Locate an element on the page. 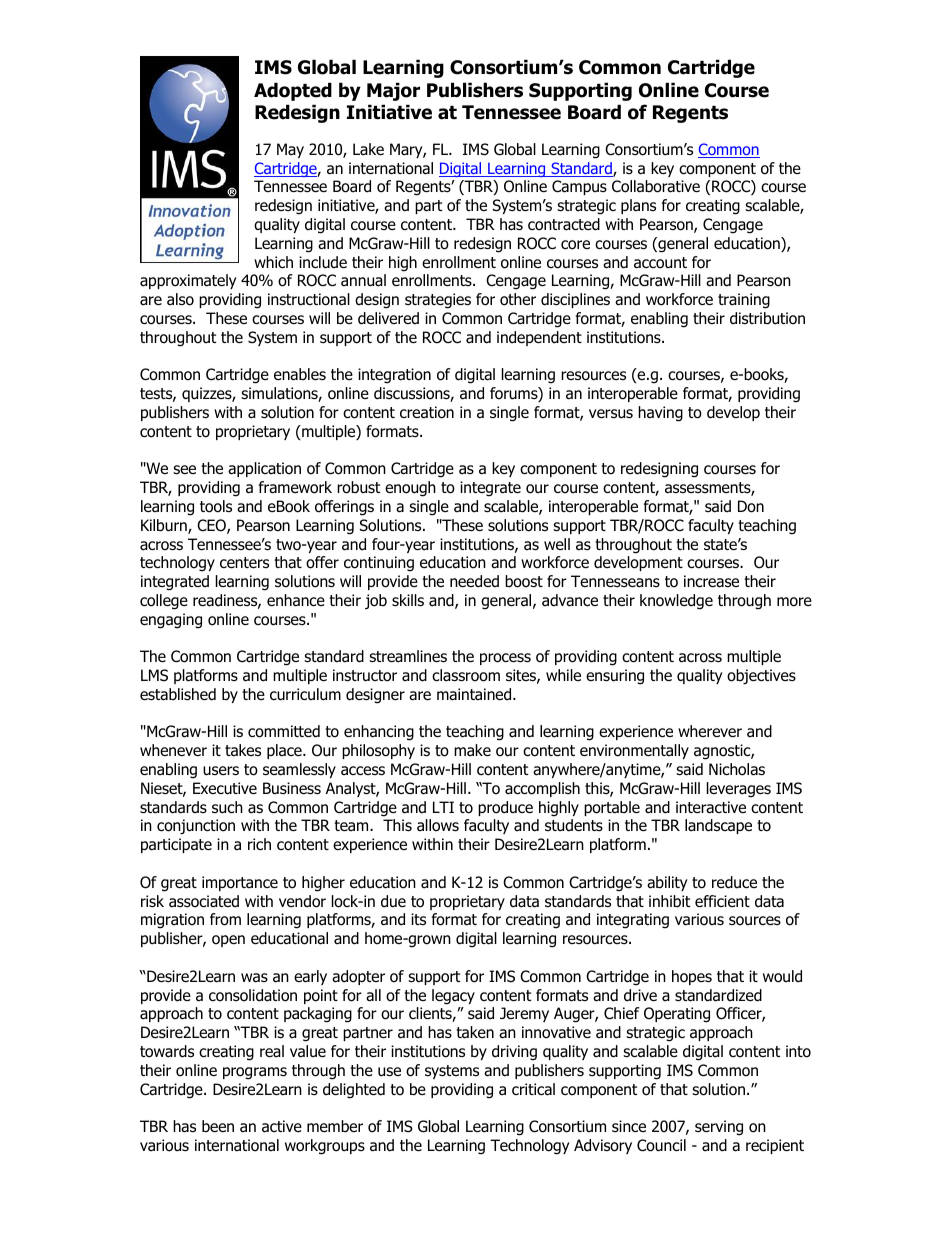  Collaborative is located at coordinates (656, 186).
